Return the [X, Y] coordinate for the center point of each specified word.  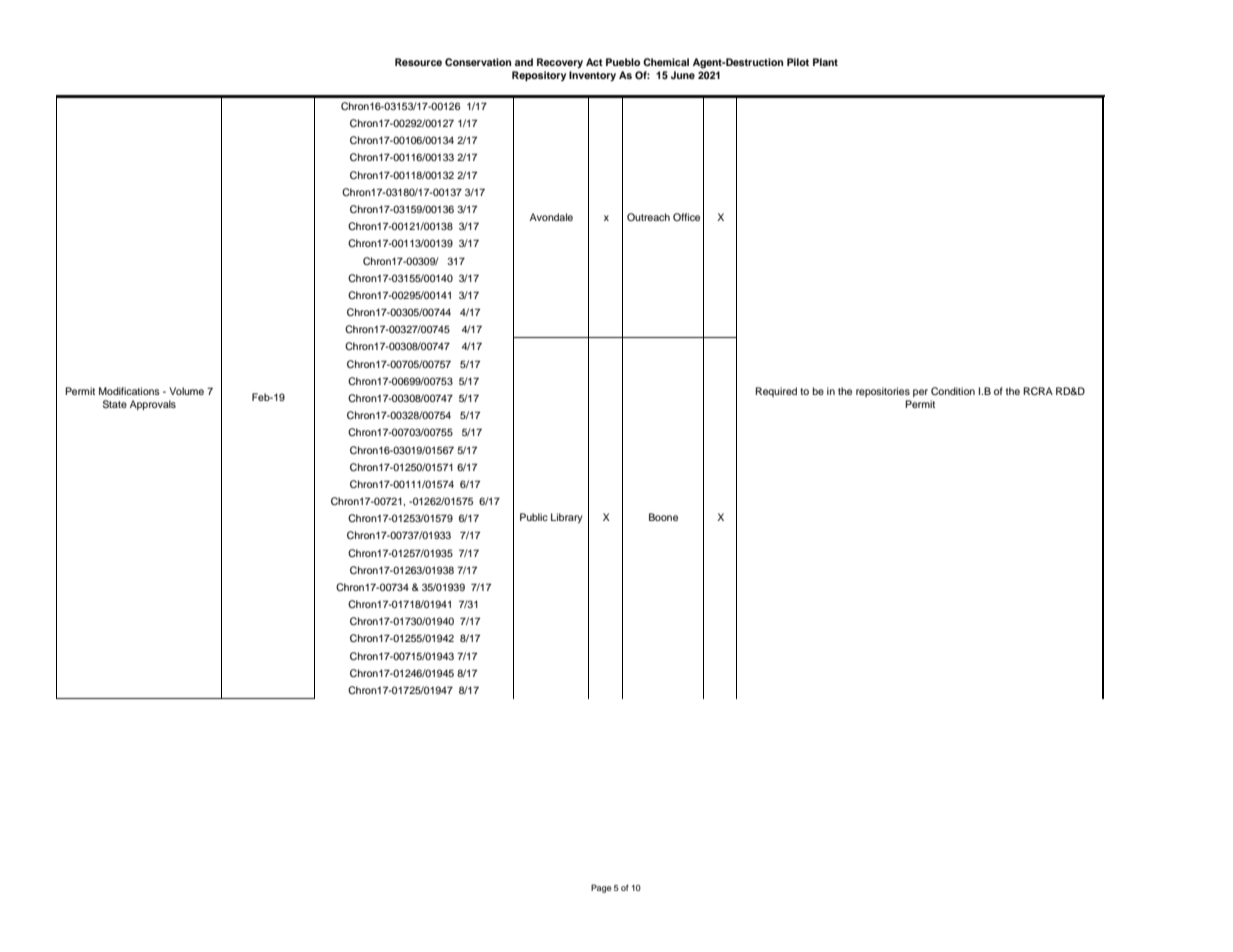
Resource [418, 62]
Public [534, 517]
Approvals [153, 405]
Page [601, 888]
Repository [539, 76]
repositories [883, 392]
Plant [825, 62]
